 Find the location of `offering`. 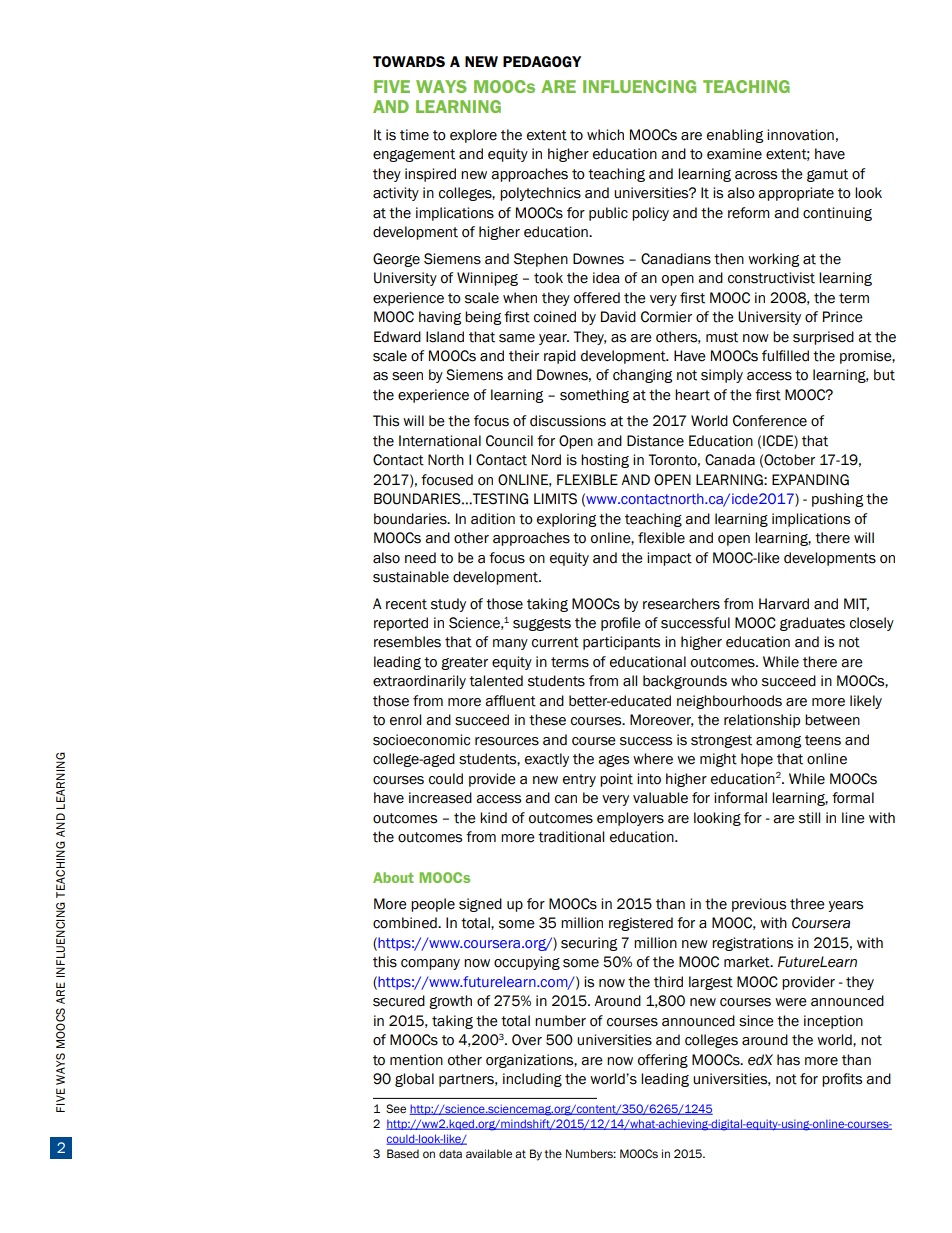

offering is located at coordinates (663, 1061).
